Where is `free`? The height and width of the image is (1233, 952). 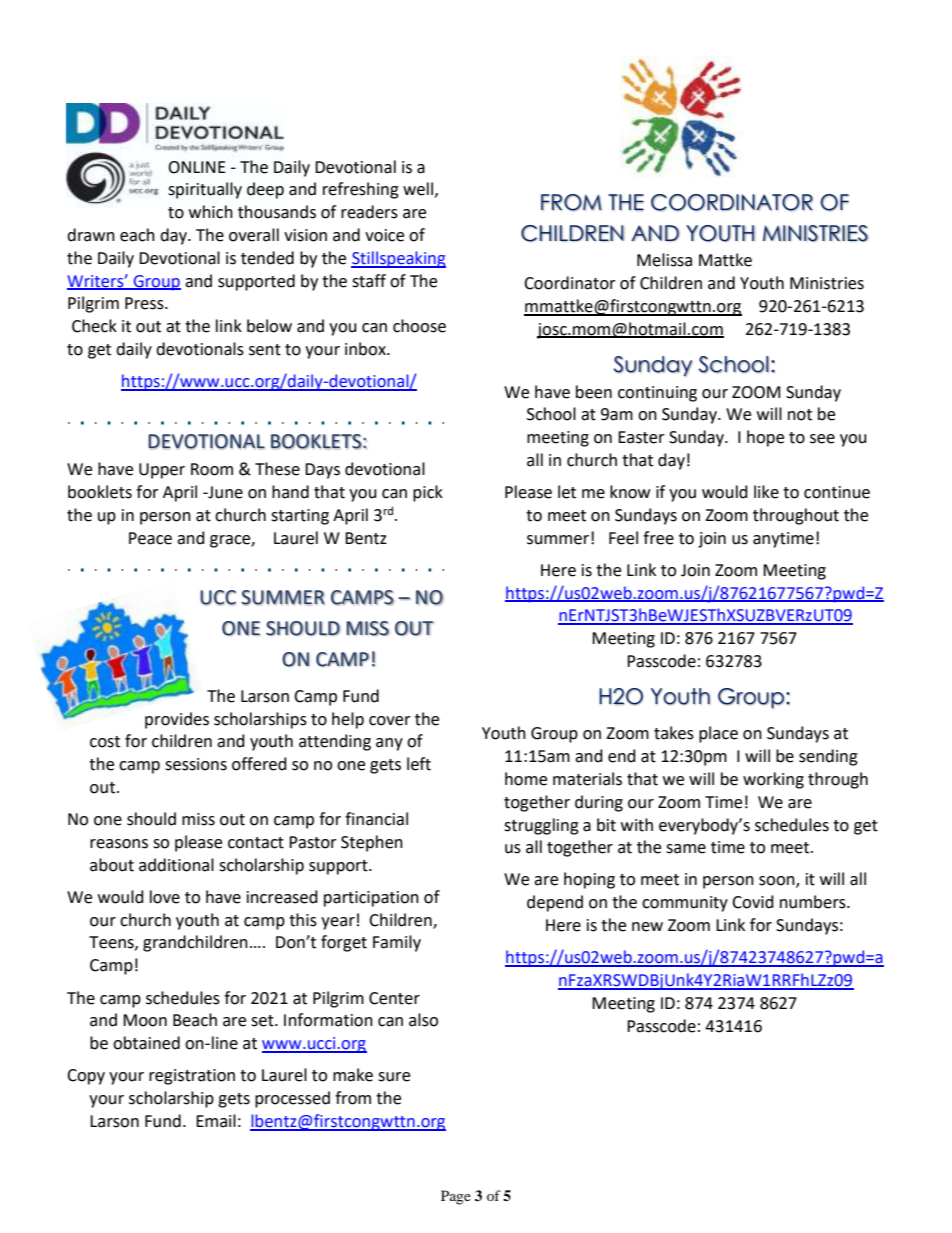 free is located at coordinates (658, 538).
